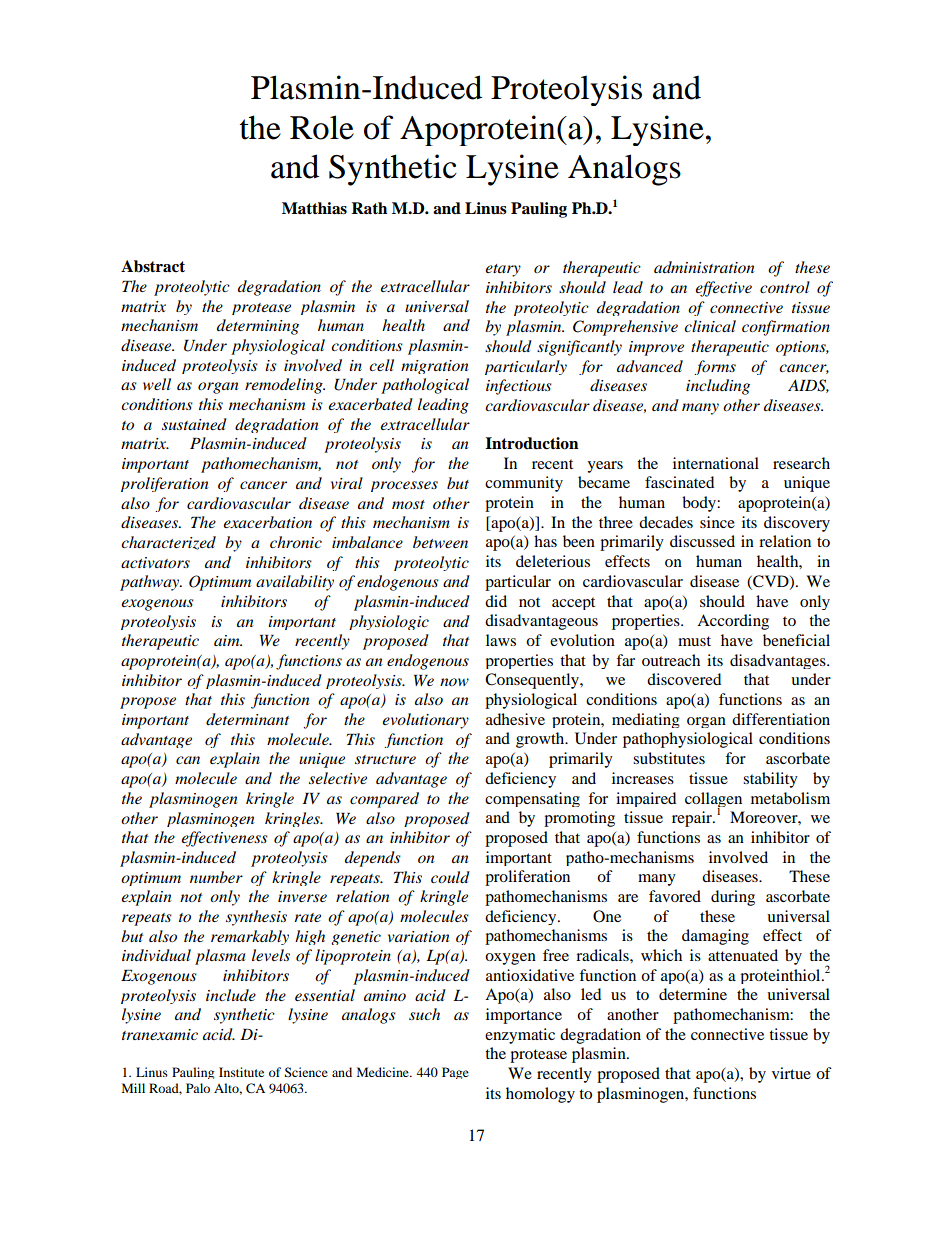 The width and height of the document is (952, 1233). Describe the element at coordinates (455, 1073) in the document. I see `Page` at that location.
